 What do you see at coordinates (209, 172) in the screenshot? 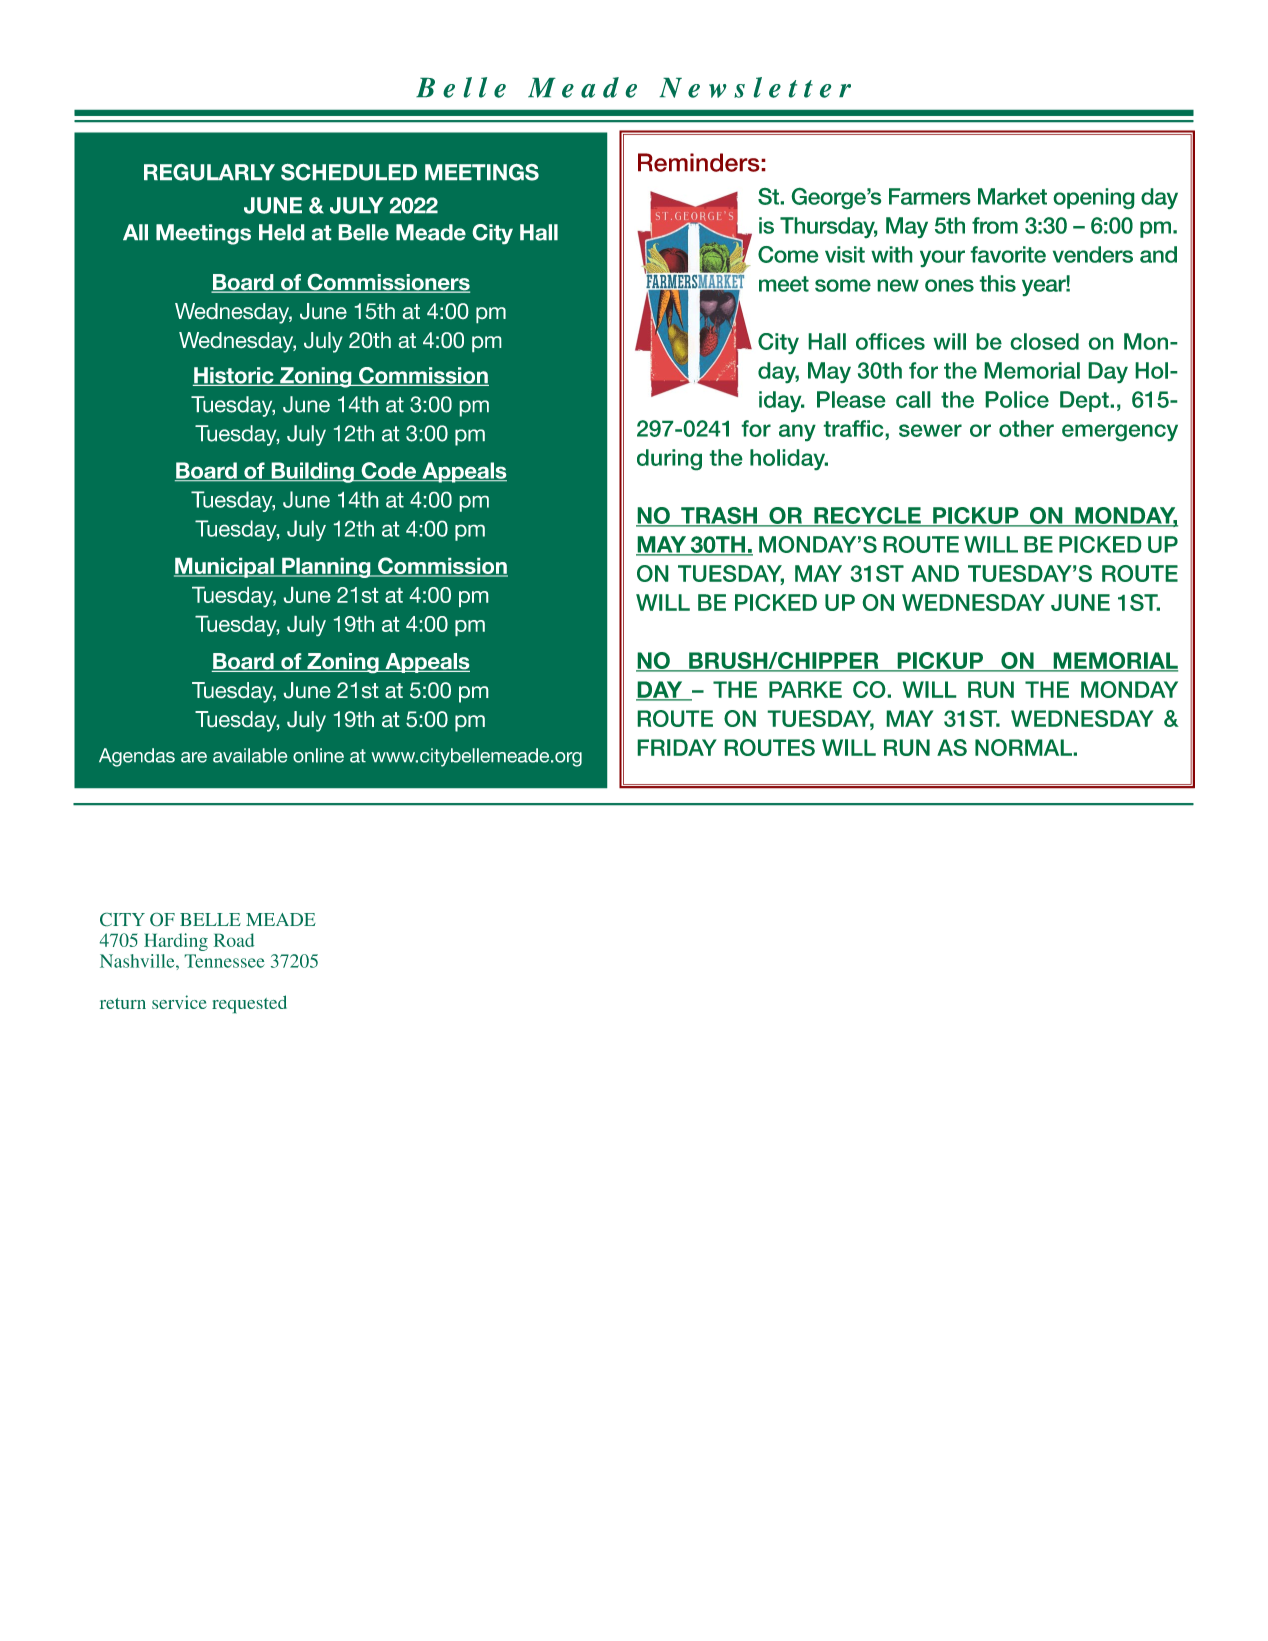
I see `REGULARLY` at bounding box center [209, 172].
